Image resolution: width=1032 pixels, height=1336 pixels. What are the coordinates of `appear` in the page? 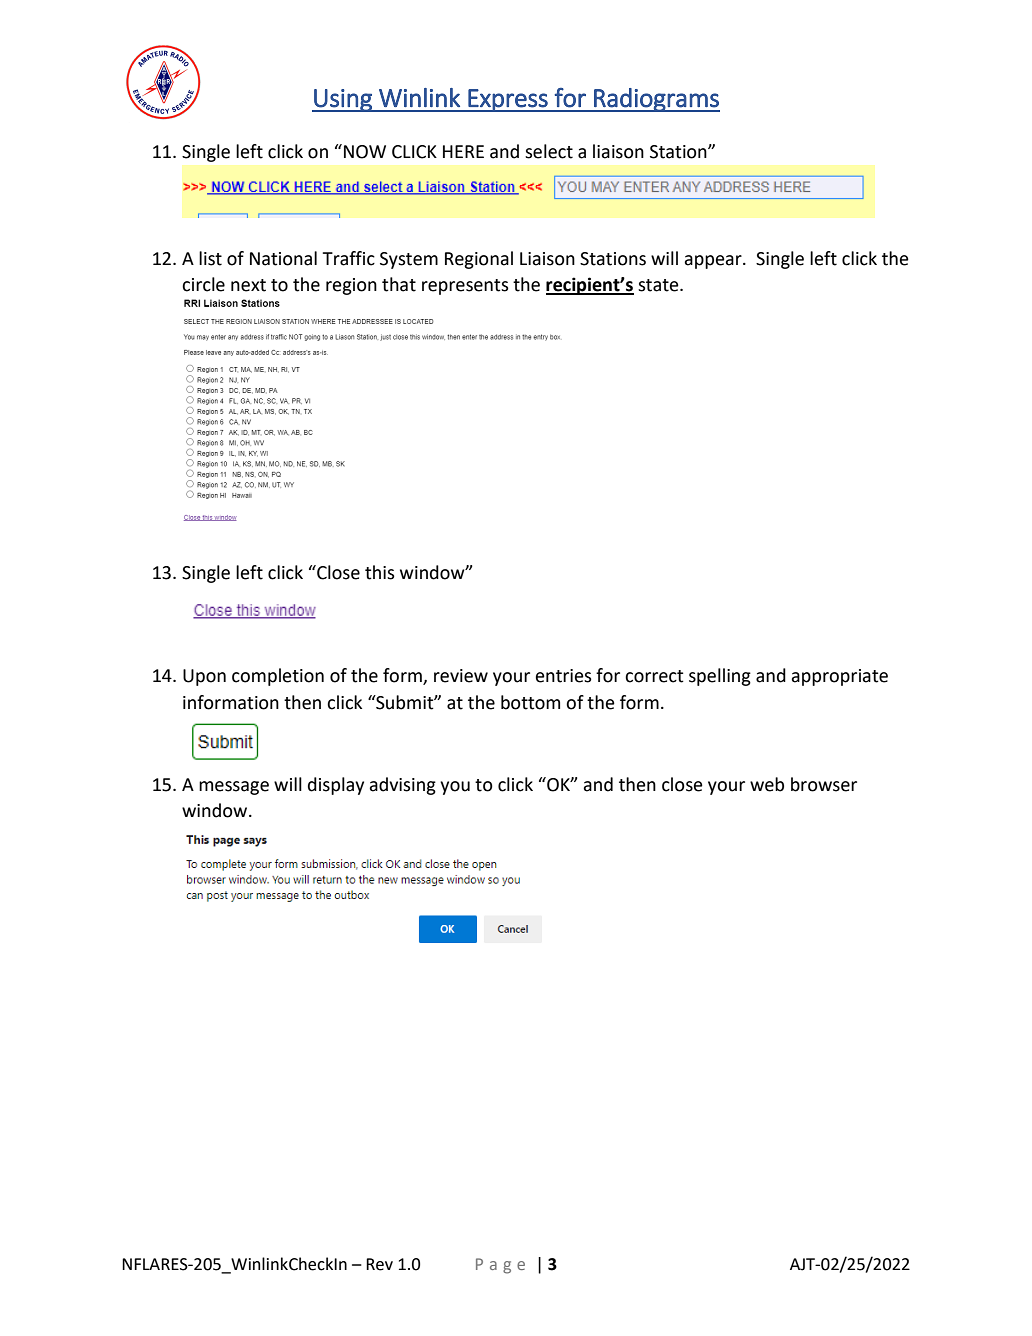 It's located at (714, 262).
